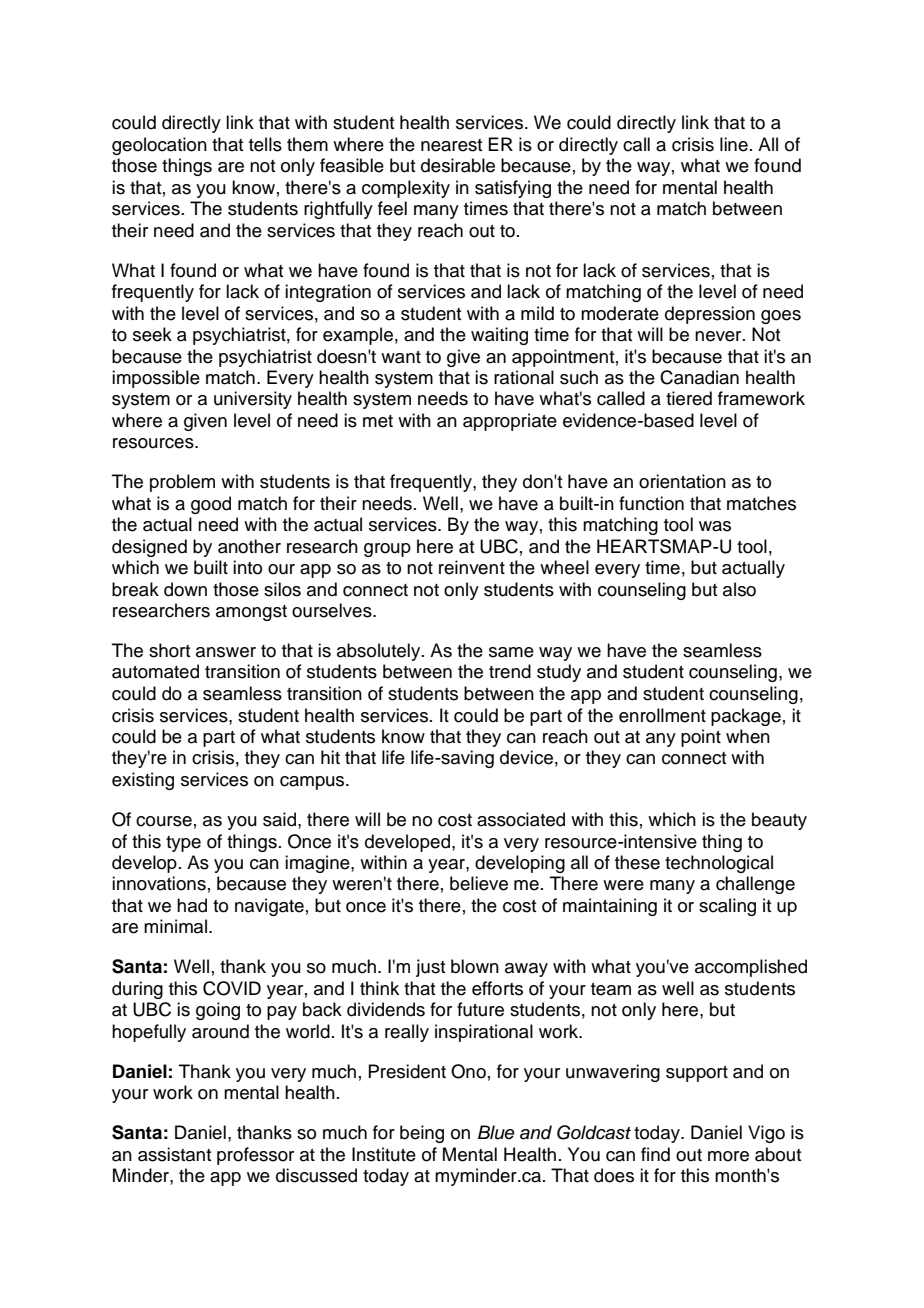 This screenshot has width=924, height=1308. Describe the element at coordinates (748, 736) in the screenshot. I see `when` at that location.
